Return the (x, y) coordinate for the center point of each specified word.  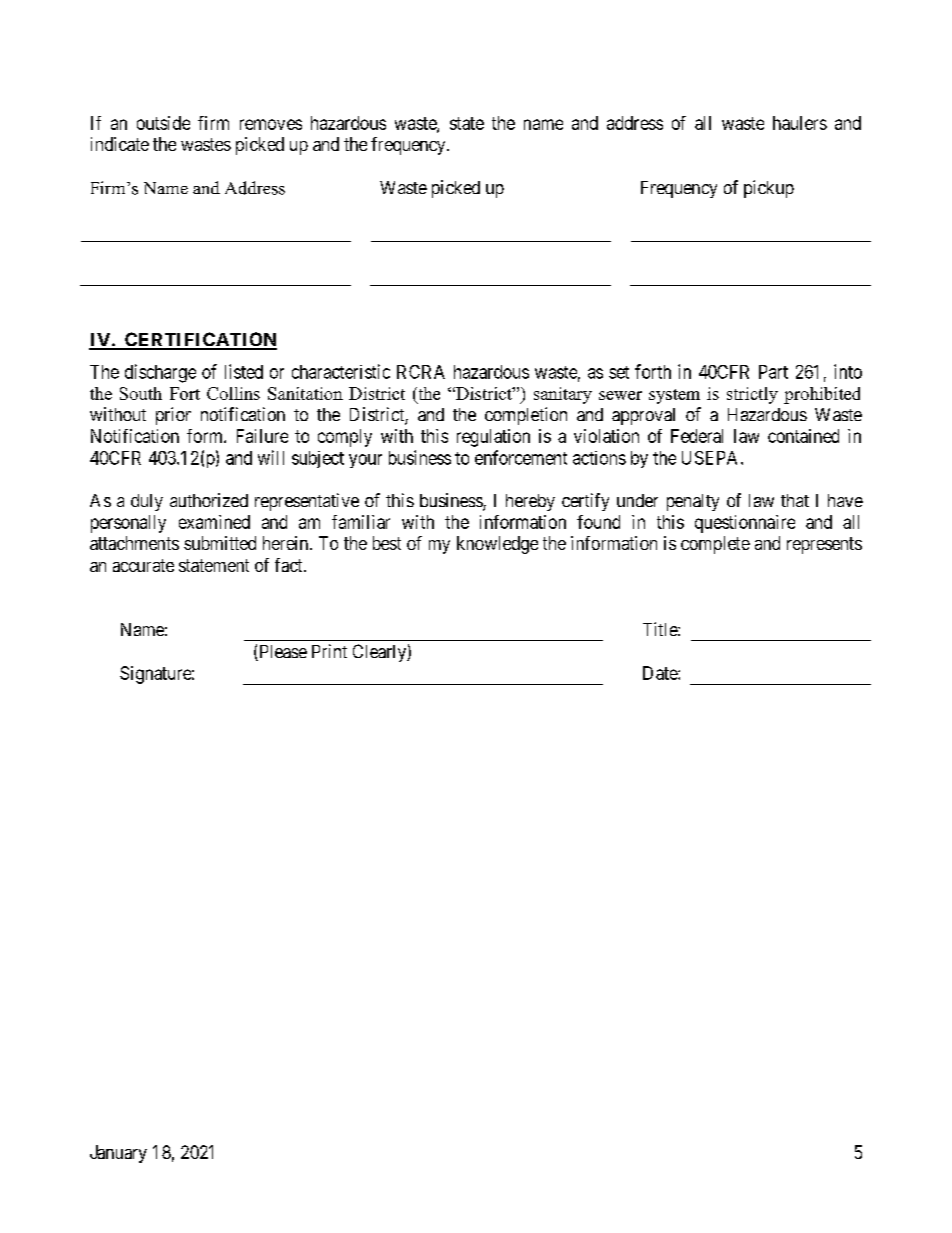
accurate (143, 565)
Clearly (380, 653)
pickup (769, 189)
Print (329, 651)
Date (661, 673)
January (118, 1154)
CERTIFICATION (200, 340)
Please (282, 653)
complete (715, 545)
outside (163, 123)
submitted (220, 543)
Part (773, 372)
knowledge (497, 545)
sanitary (563, 395)
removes (271, 124)
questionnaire (745, 524)
